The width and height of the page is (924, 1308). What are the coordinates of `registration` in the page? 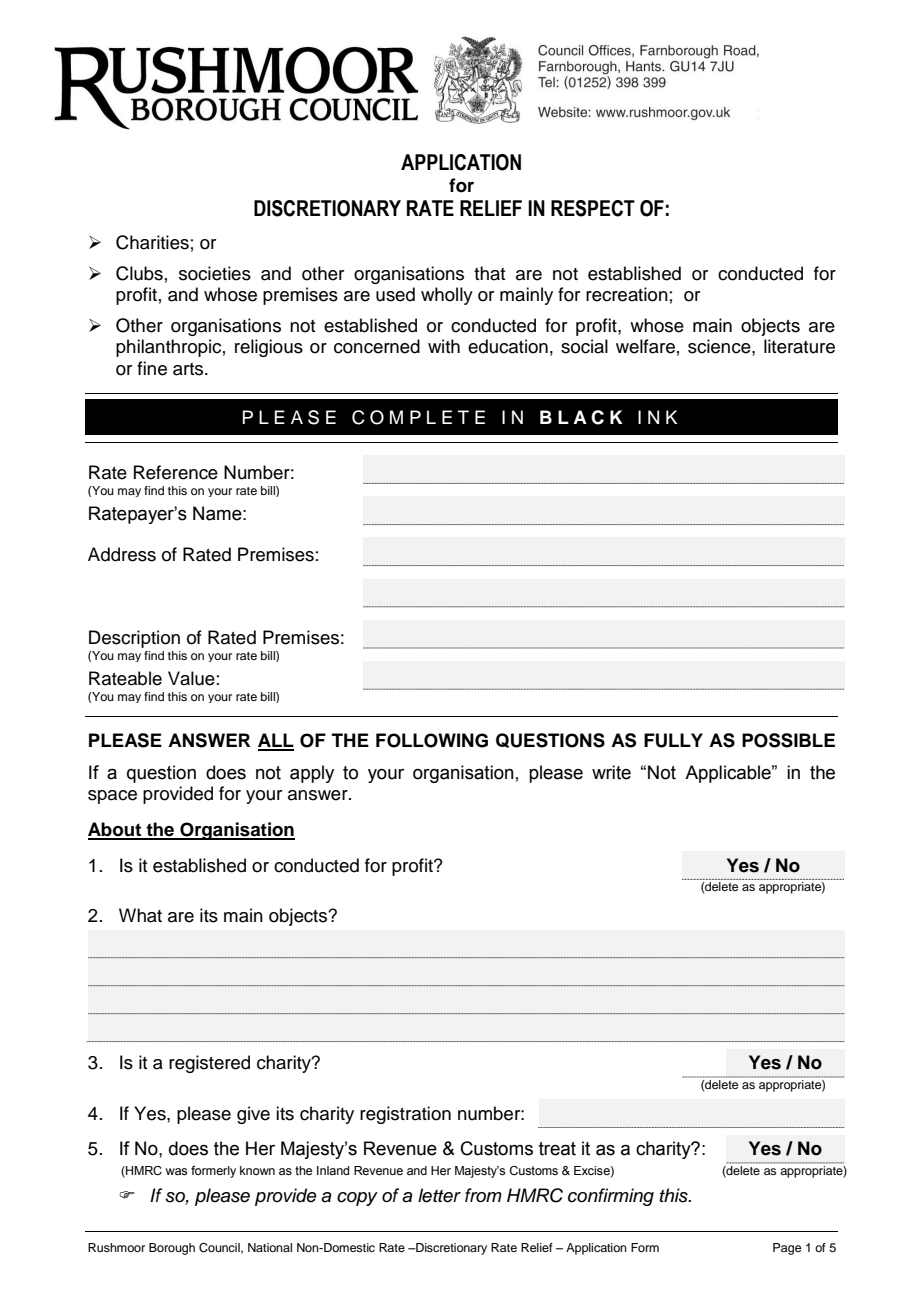 It's located at (405, 1115).
